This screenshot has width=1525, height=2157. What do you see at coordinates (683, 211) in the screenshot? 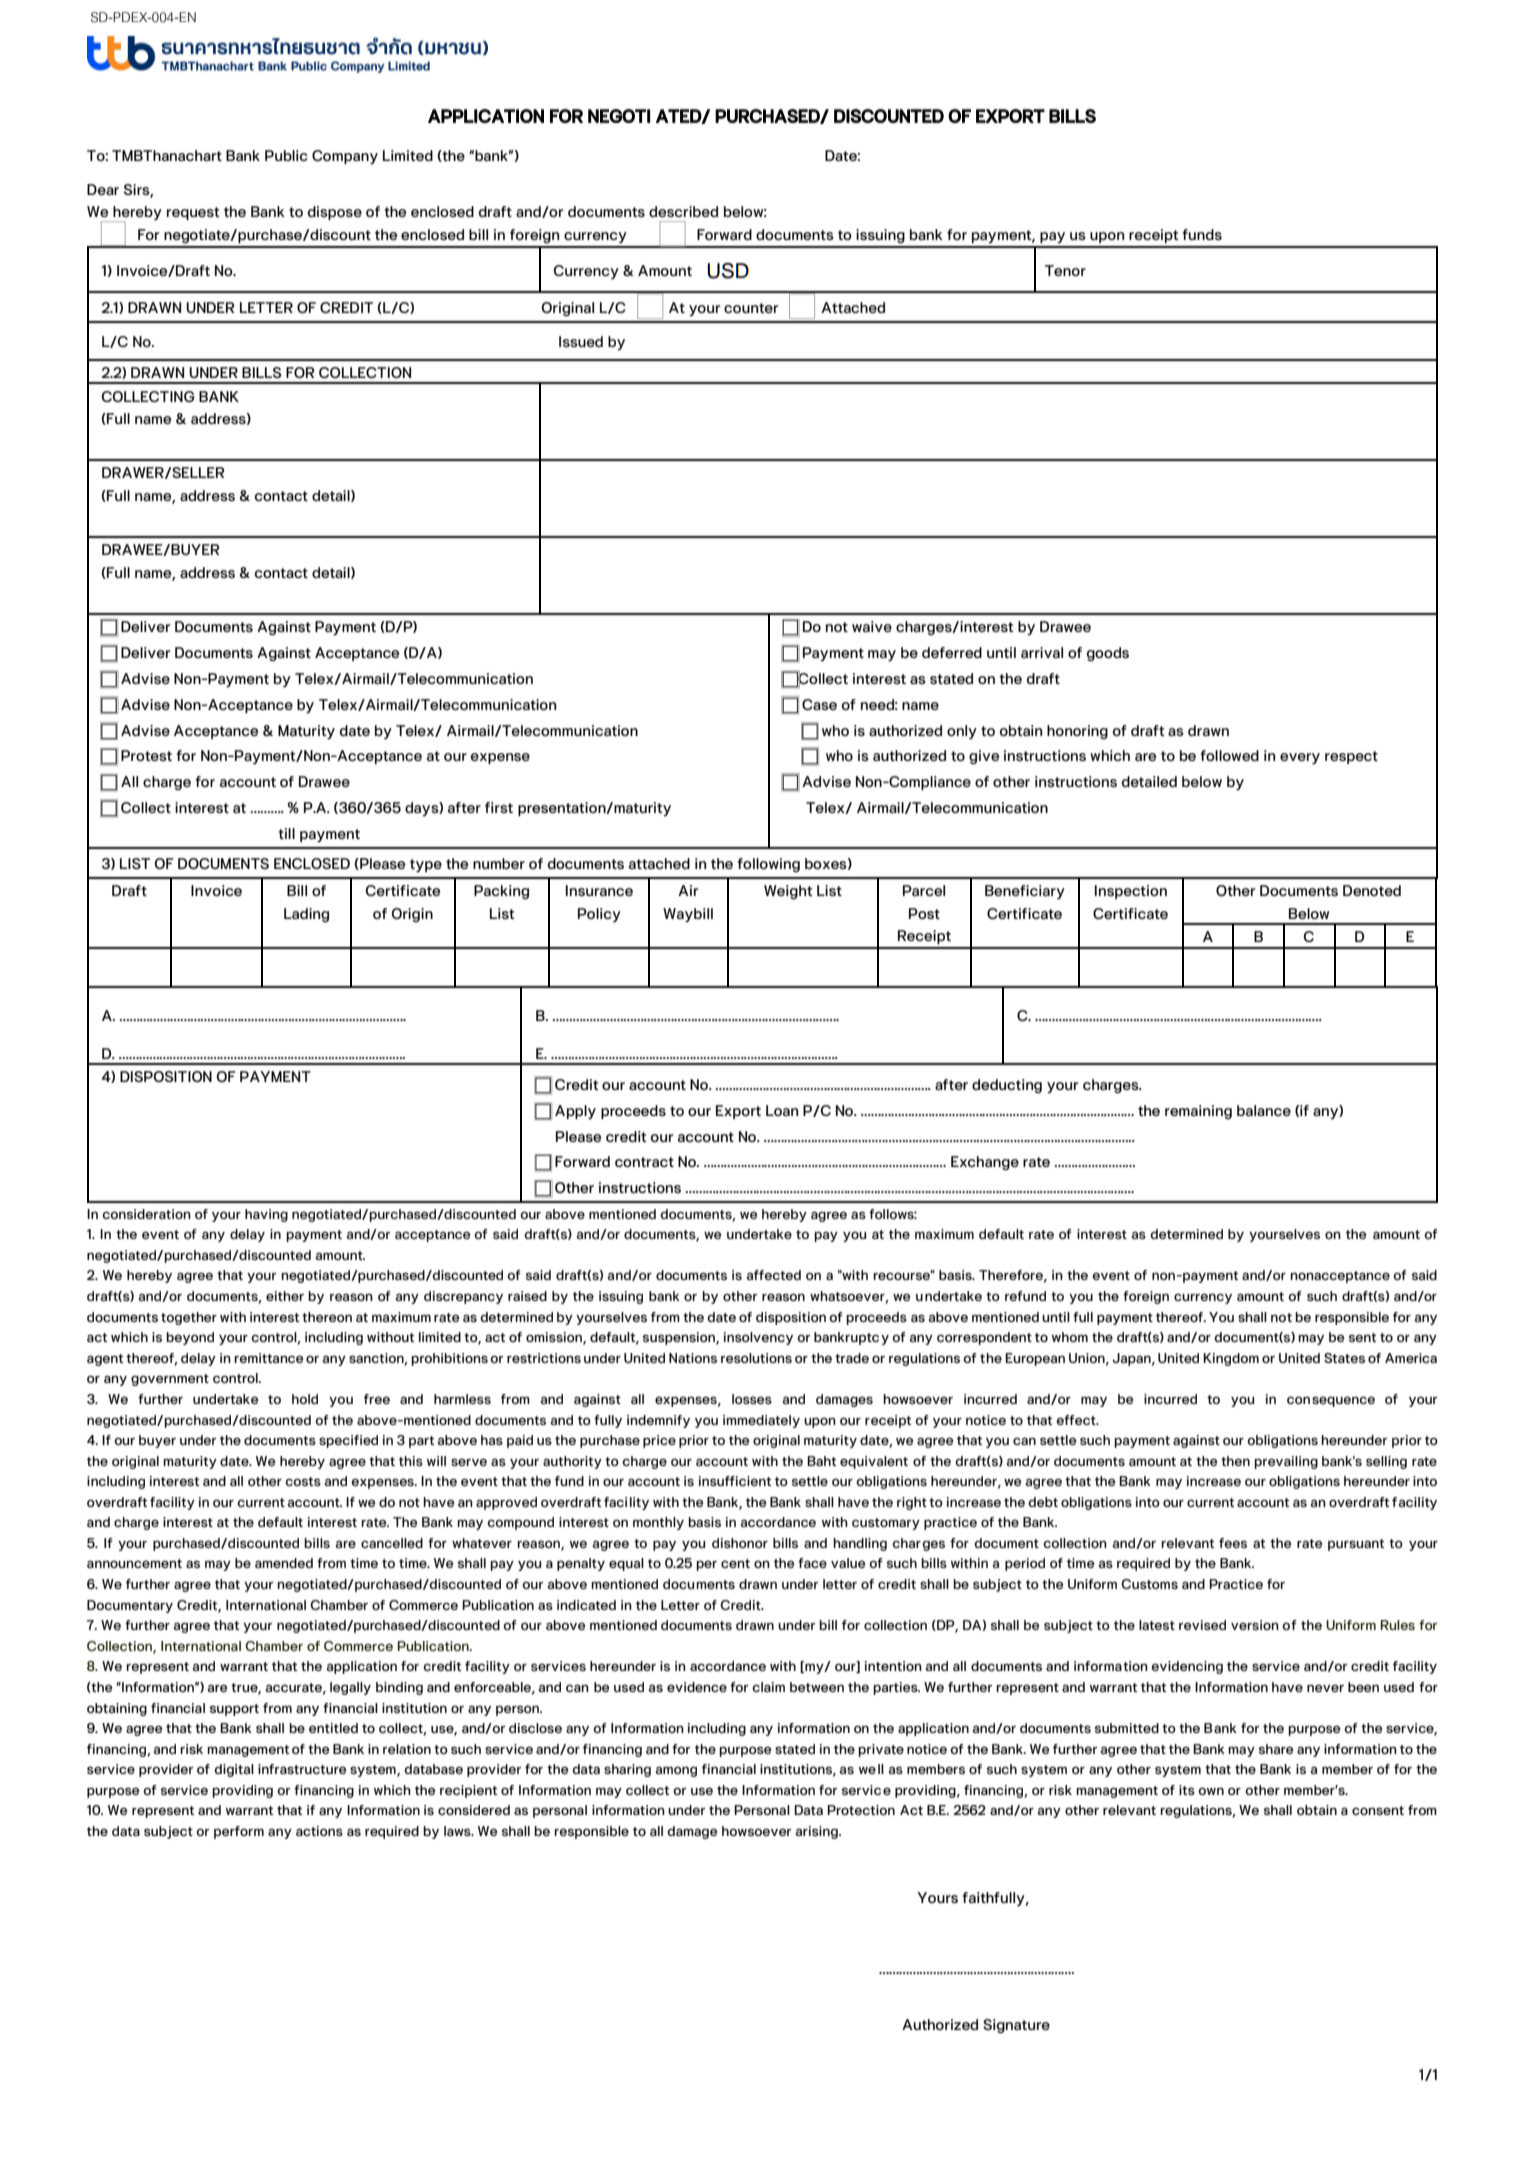
I see `described` at bounding box center [683, 211].
